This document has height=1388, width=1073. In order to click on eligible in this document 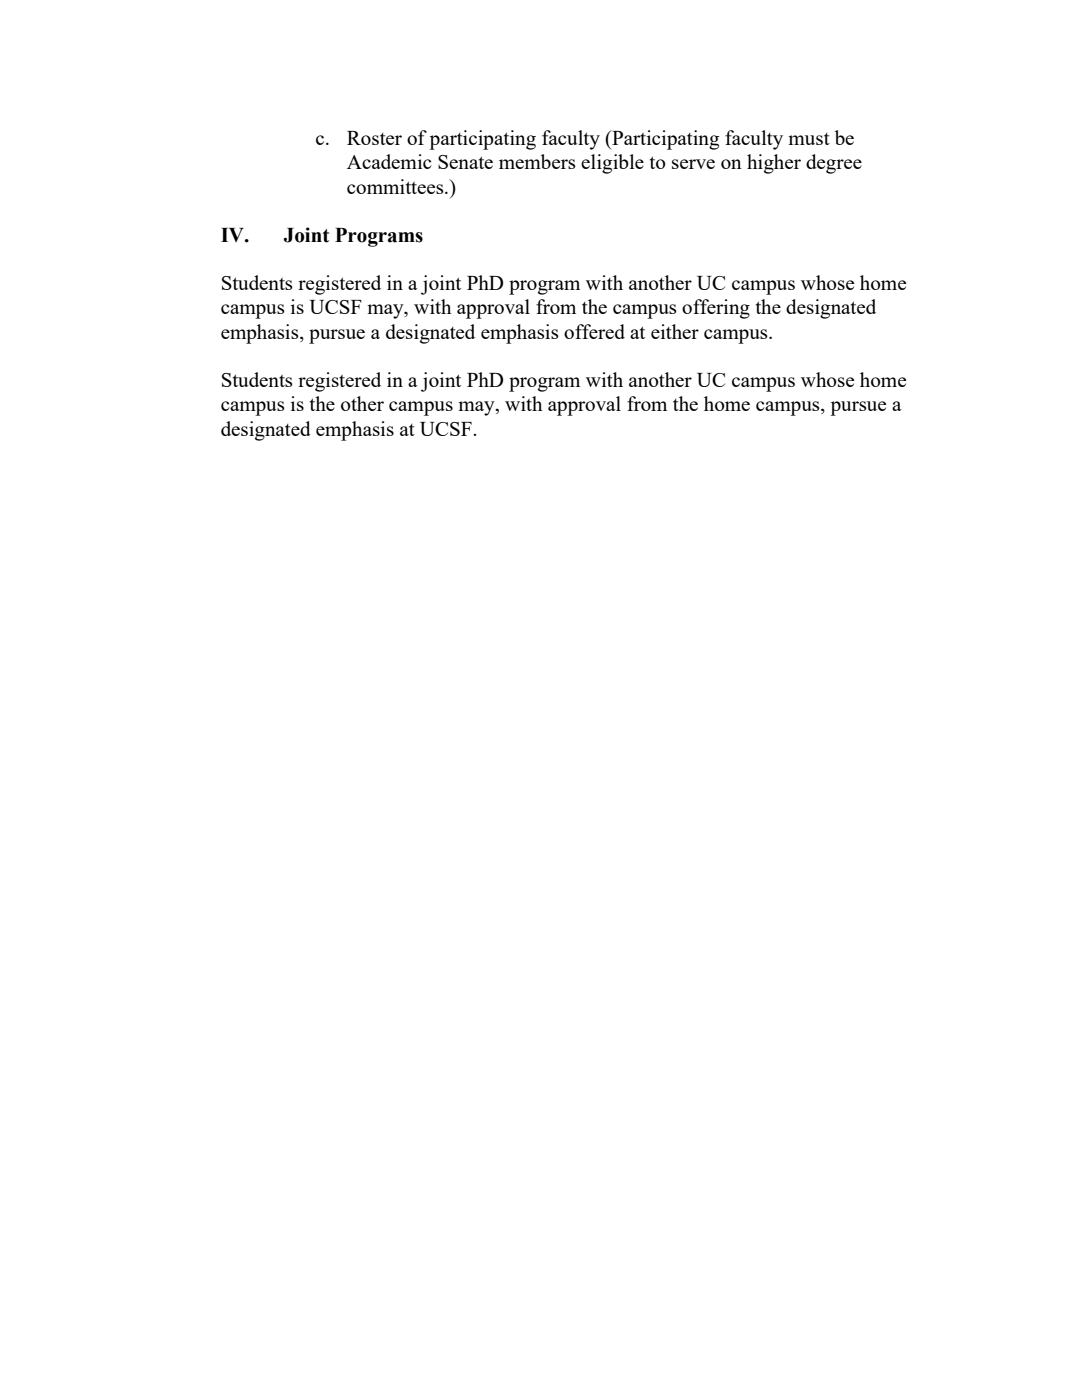, I will do `click(612, 164)`.
